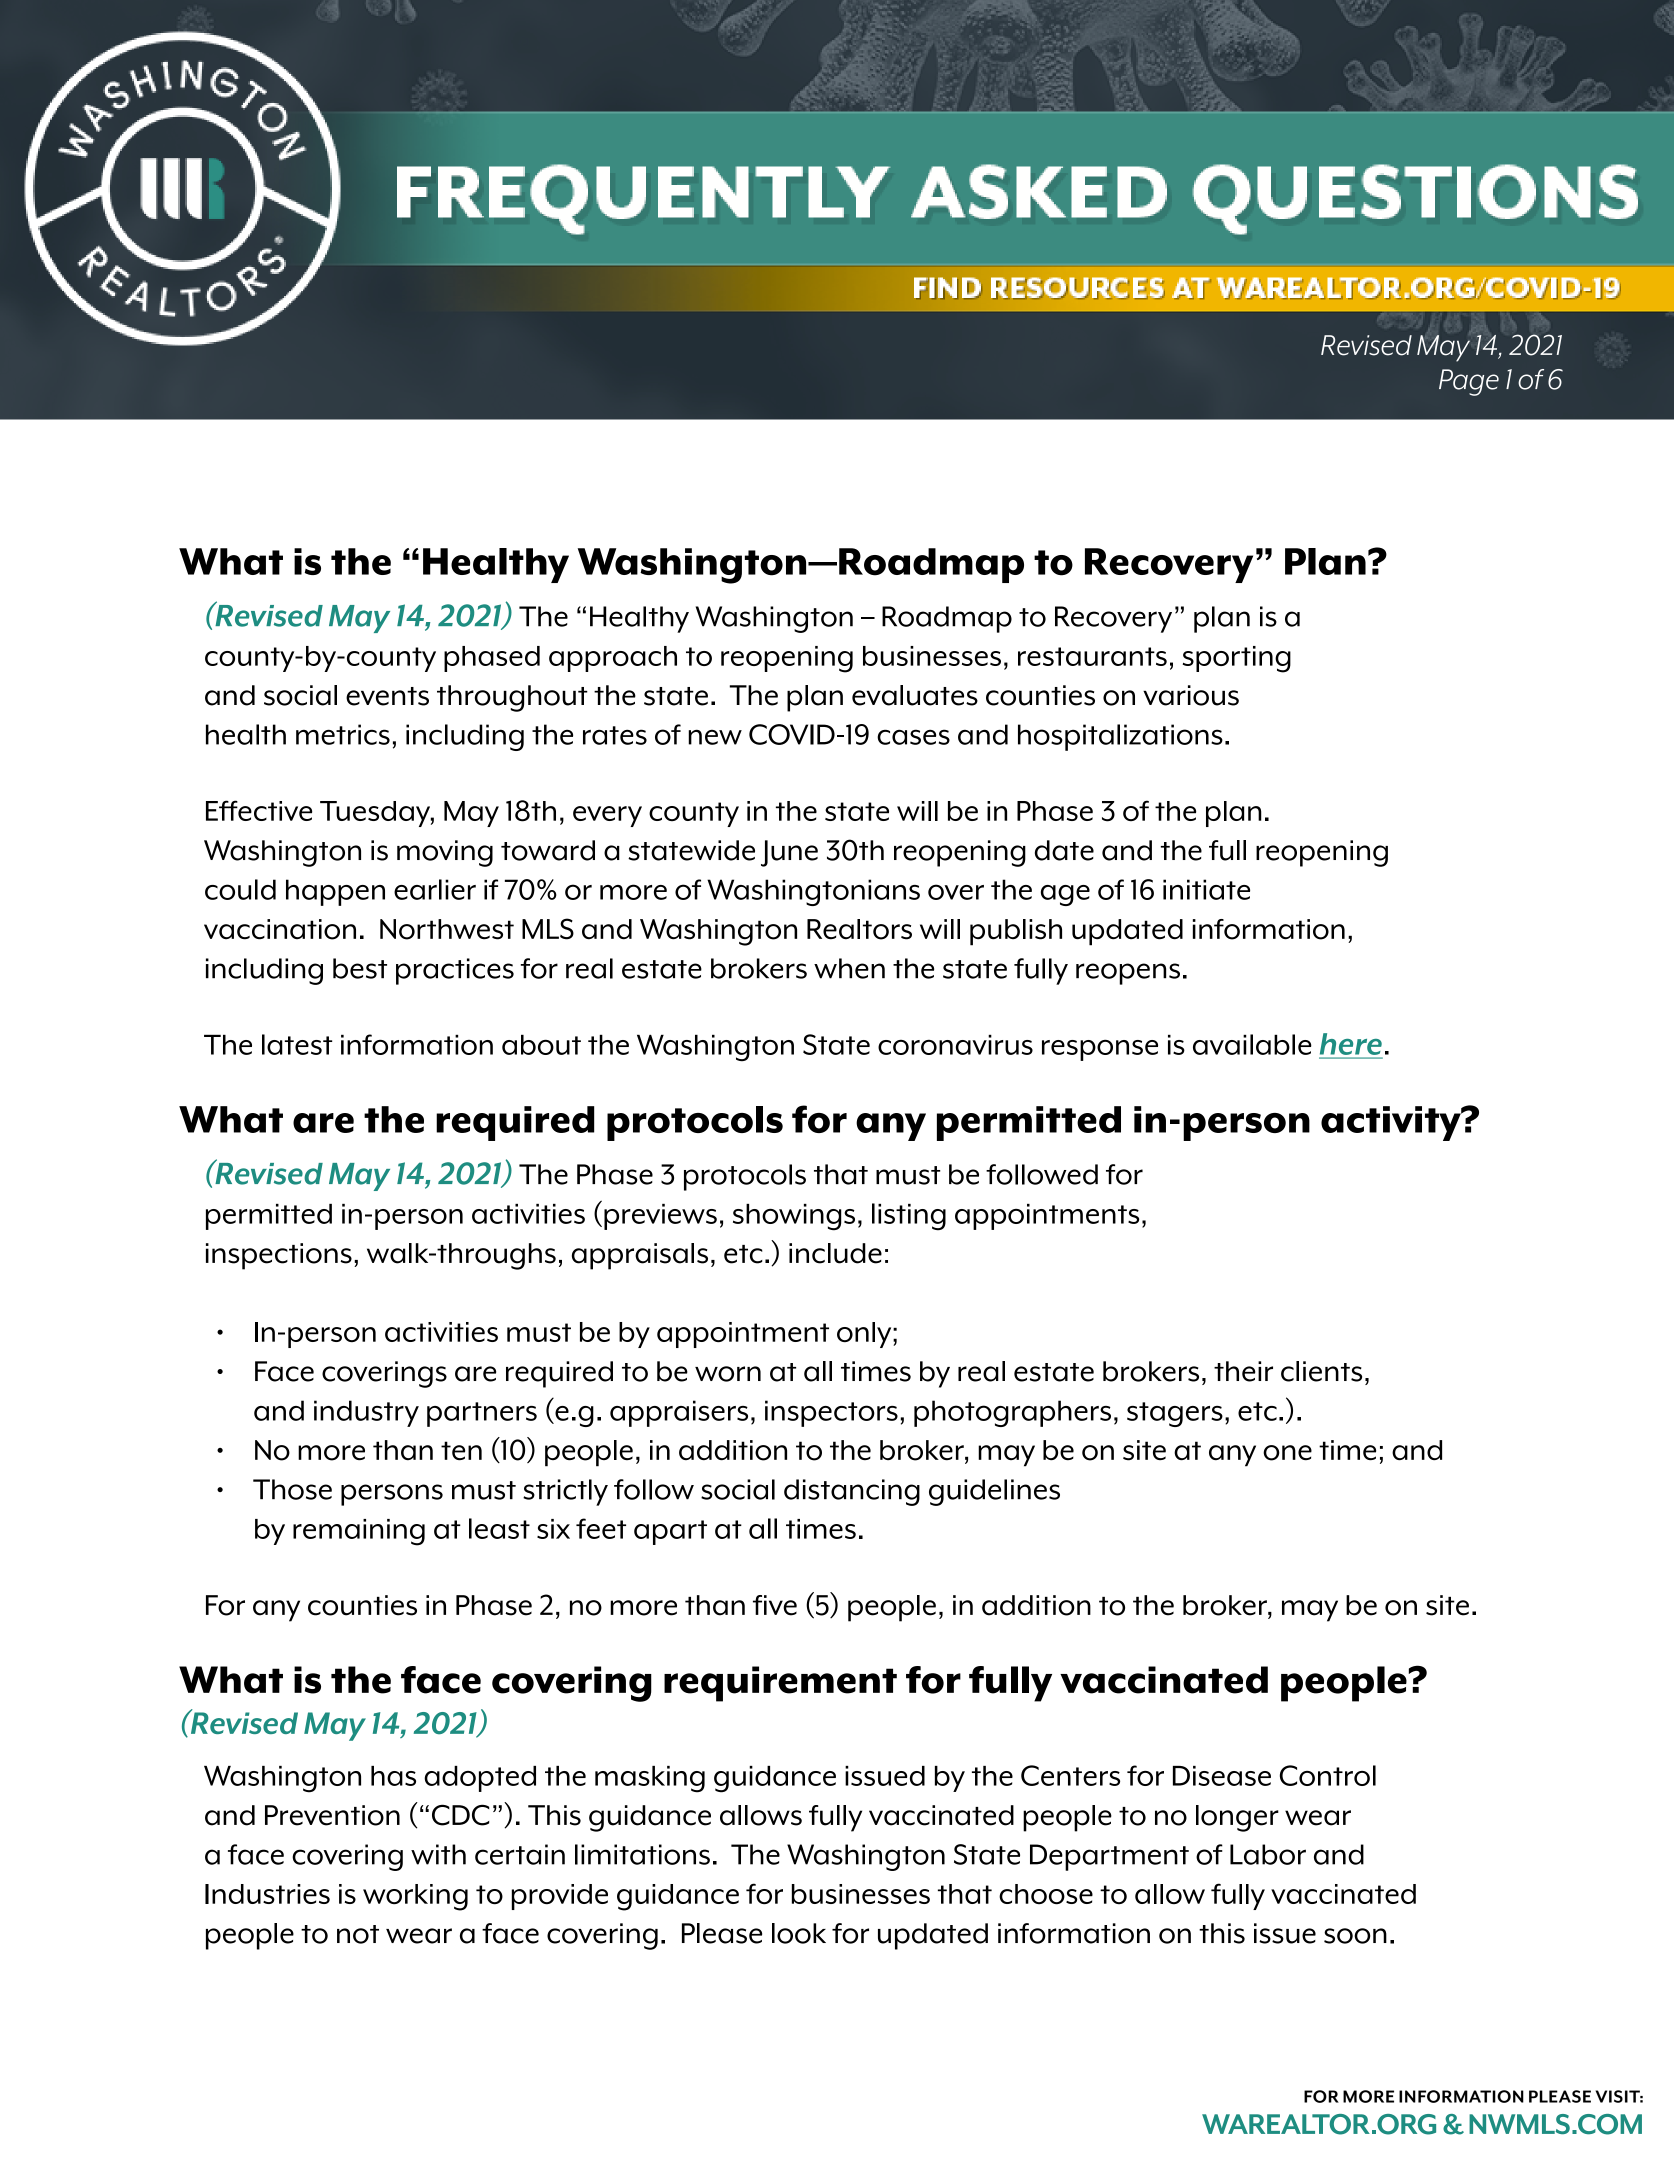  What do you see at coordinates (366, 1413) in the image?
I see `industry` at bounding box center [366, 1413].
